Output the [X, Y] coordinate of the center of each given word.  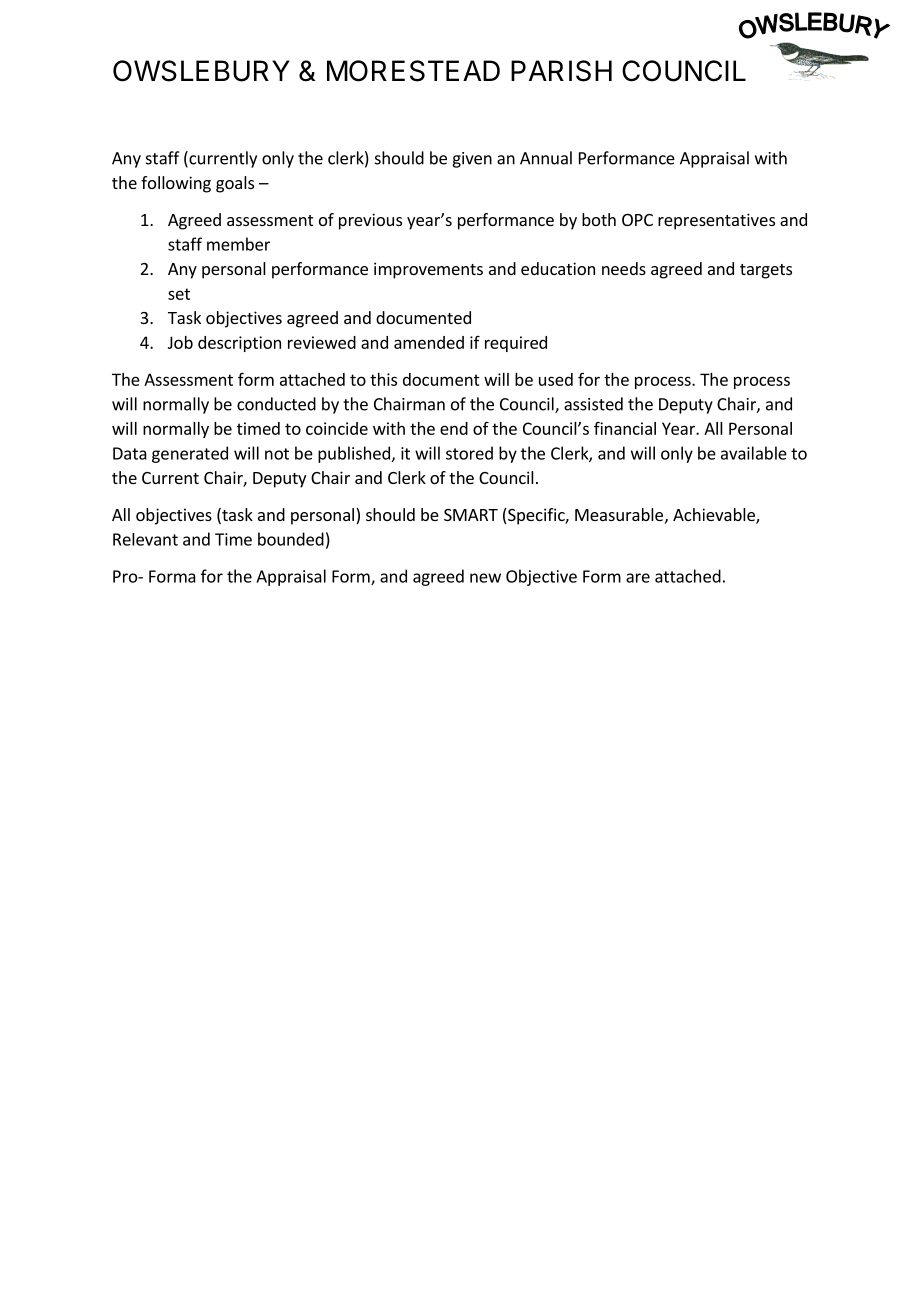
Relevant [145, 539]
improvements [428, 270]
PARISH [561, 71]
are [638, 578]
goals [235, 184]
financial [625, 428]
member [238, 244]
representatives [716, 221]
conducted [276, 404]
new [485, 578]
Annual [546, 158]
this [383, 379]
